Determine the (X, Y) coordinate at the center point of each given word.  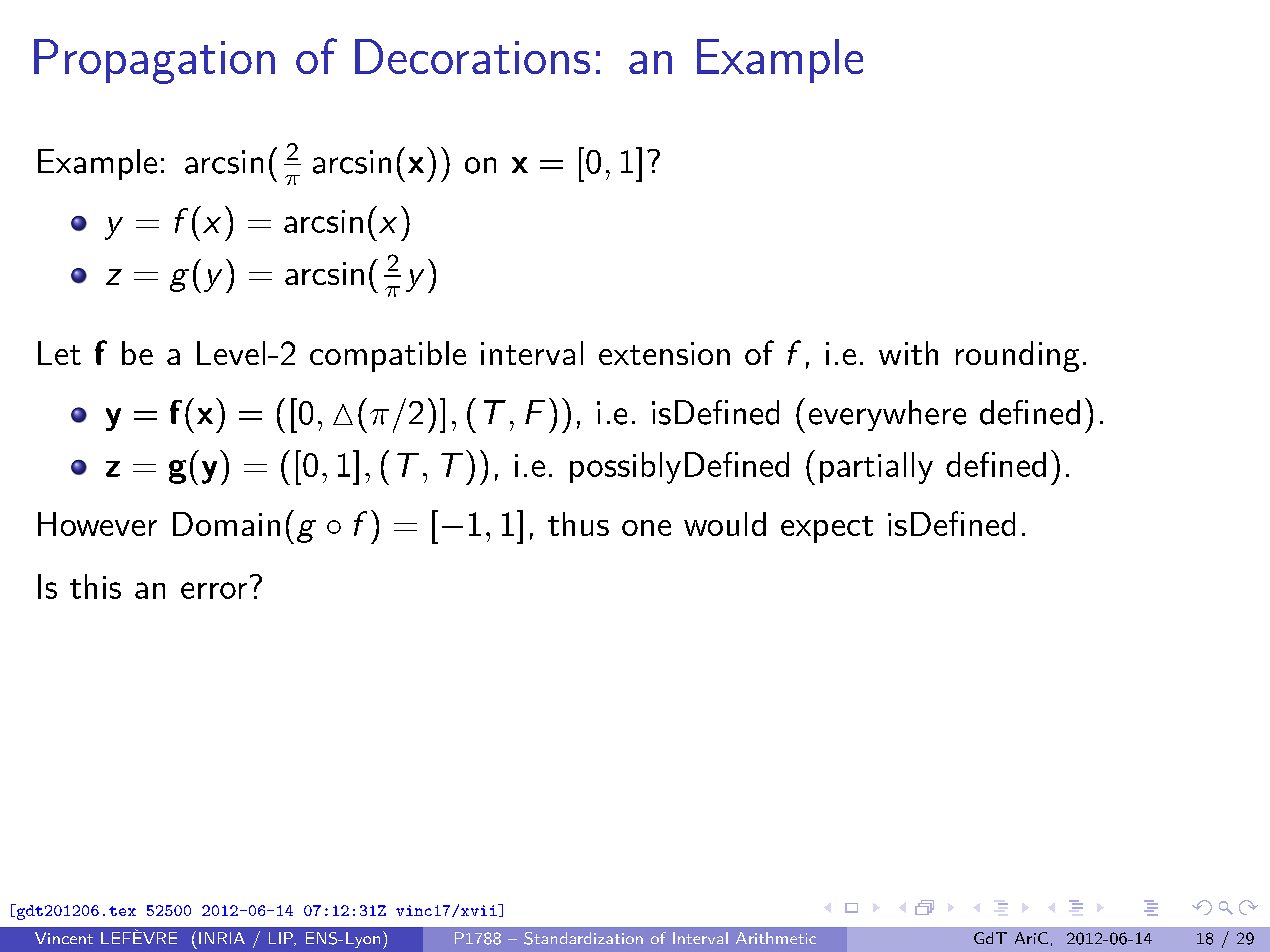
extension (664, 353)
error (214, 590)
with (908, 353)
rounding (1017, 356)
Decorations (472, 56)
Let (59, 353)
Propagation (154, 61)
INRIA (222, 938)
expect (827, 529)
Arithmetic (776, 938)
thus (578, 524)
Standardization (583, 938)
